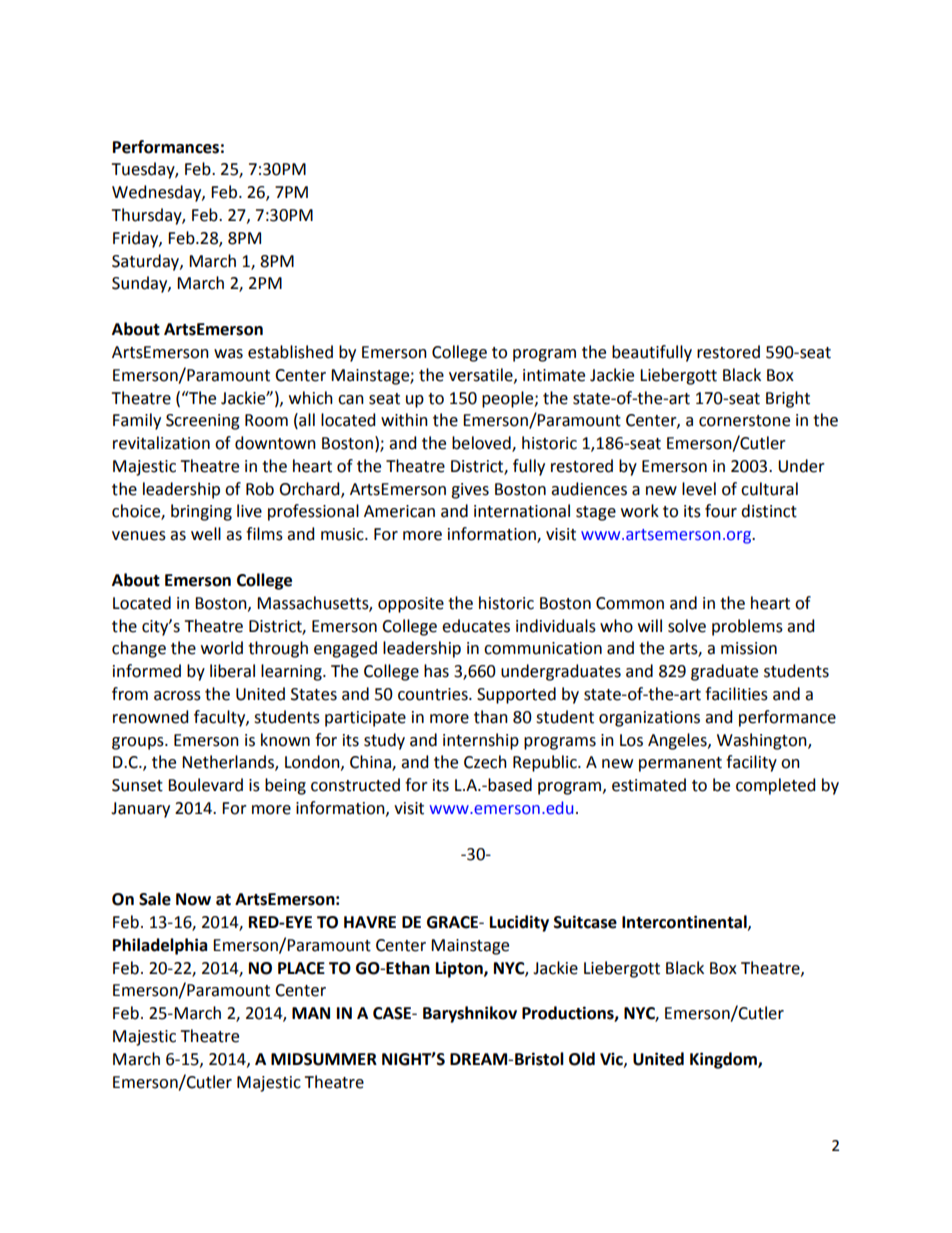 The height and width of the screenshot is (1233, 952). Describe the element at coordinates (775, 786) in the screenshot. I see `completed` at that location.
